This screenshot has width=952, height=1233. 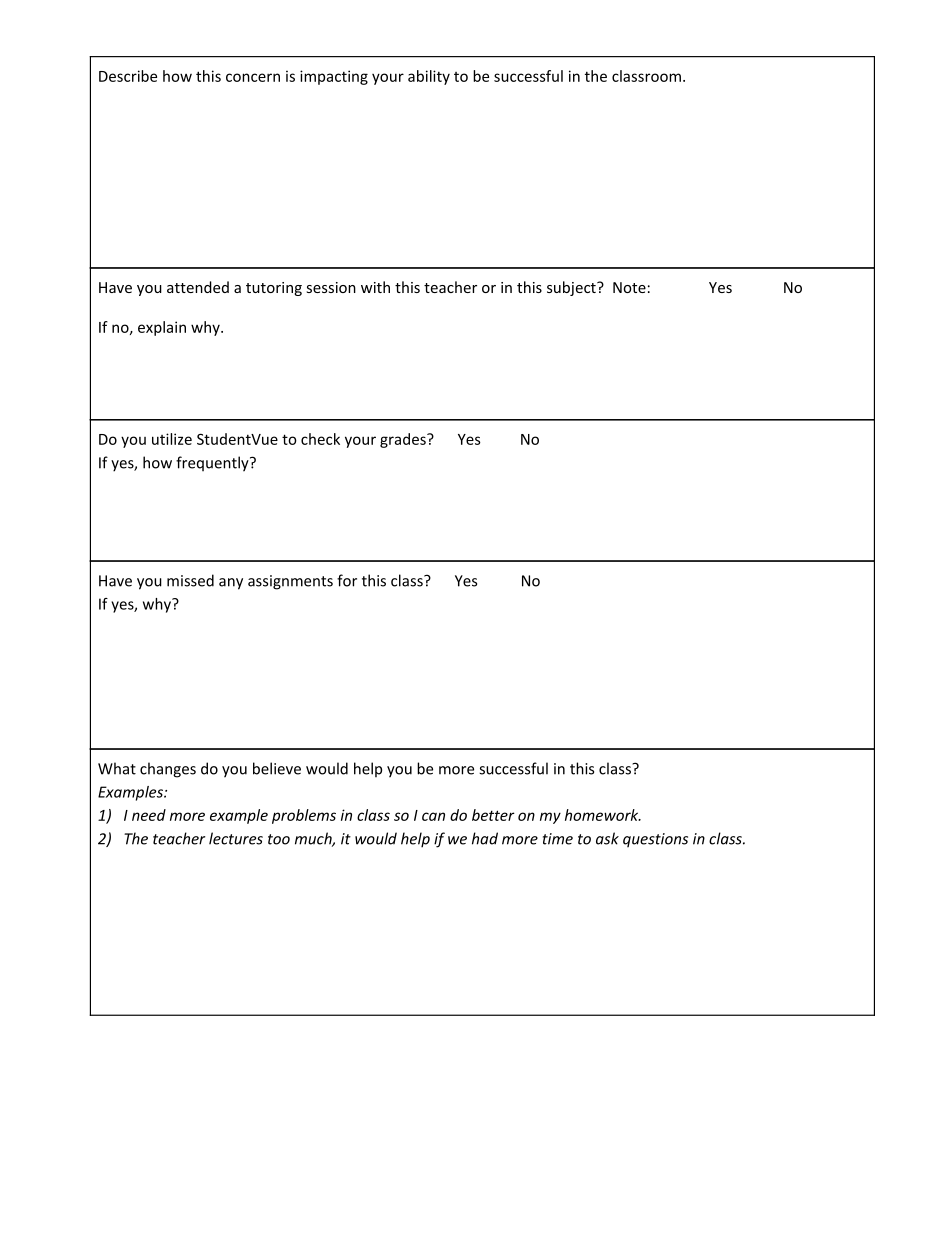 What do you see at coordinates (149, 815) in the screenshot?
I see `need` at bounding box center [149, 815].
